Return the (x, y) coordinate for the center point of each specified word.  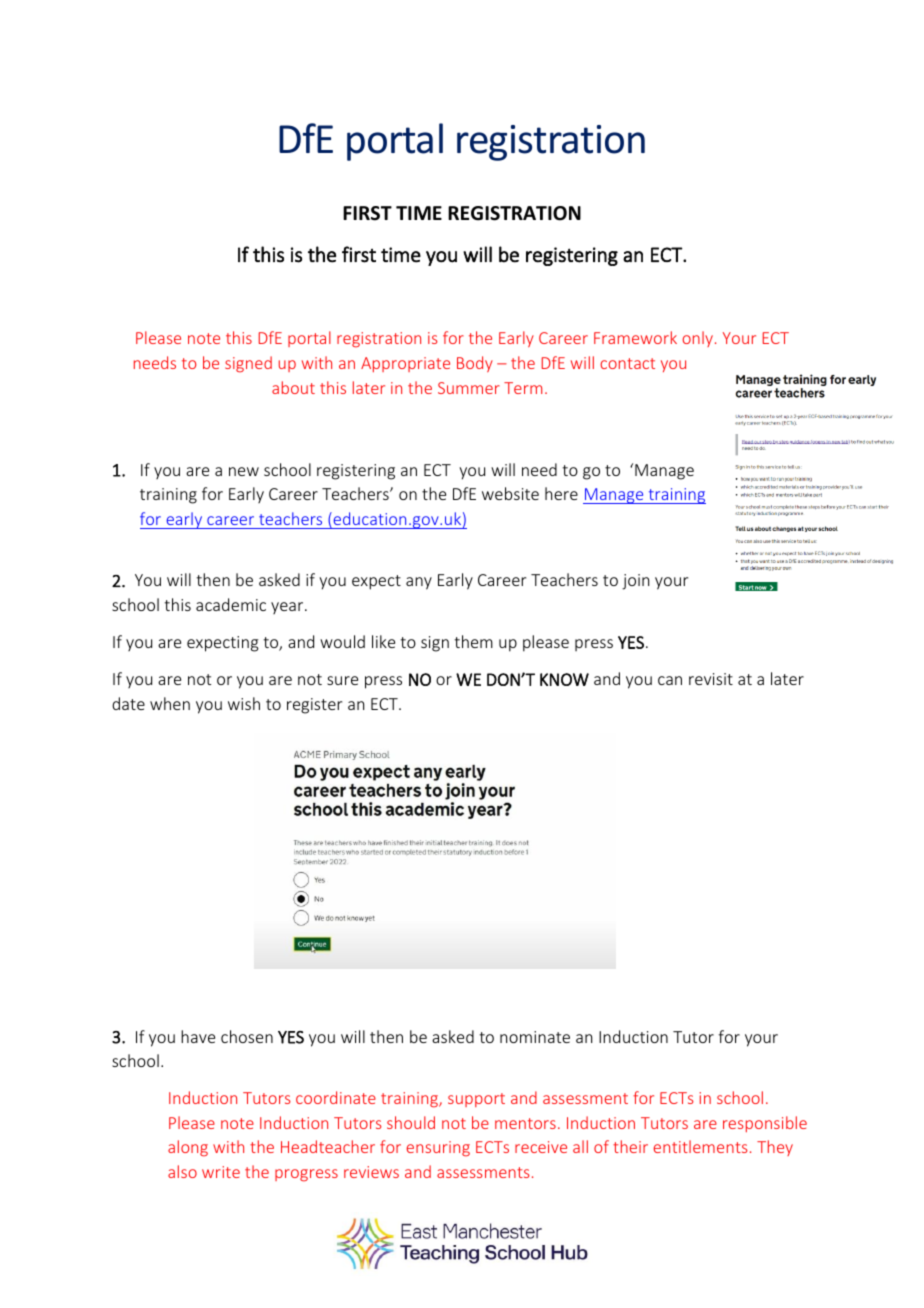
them (473, 641)
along (188, 1148)
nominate (535, 1037)
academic (231, 604)
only (699, 339)
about (293, 387)
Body (475, 364)
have (198, 1036)
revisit (711, 679)
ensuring (438, 1149)
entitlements (701, 1146)
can (670, 680)
